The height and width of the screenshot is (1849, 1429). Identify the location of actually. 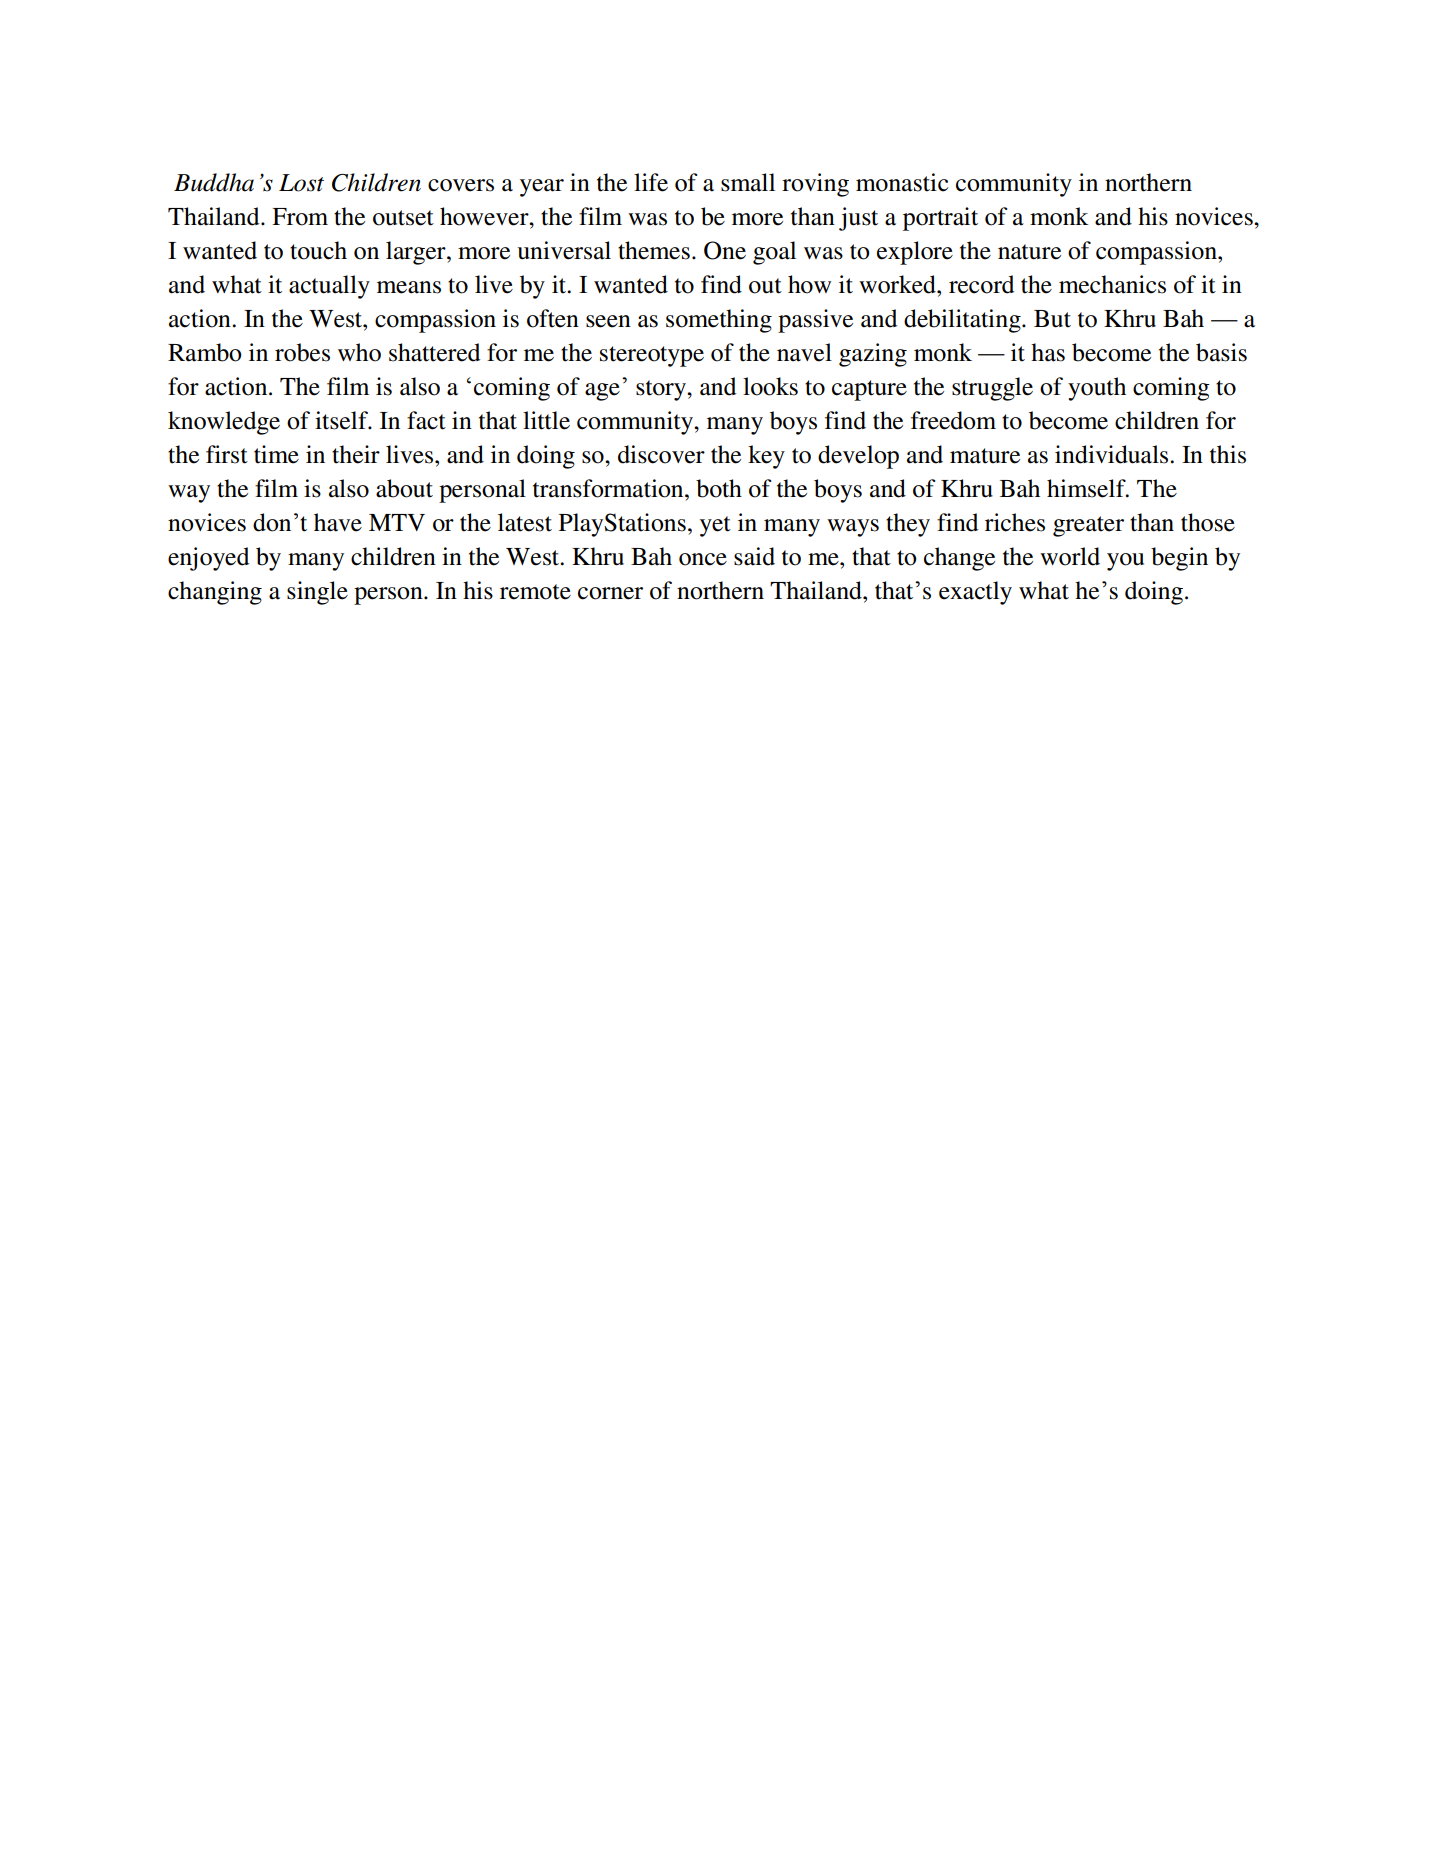
(329, 287).
